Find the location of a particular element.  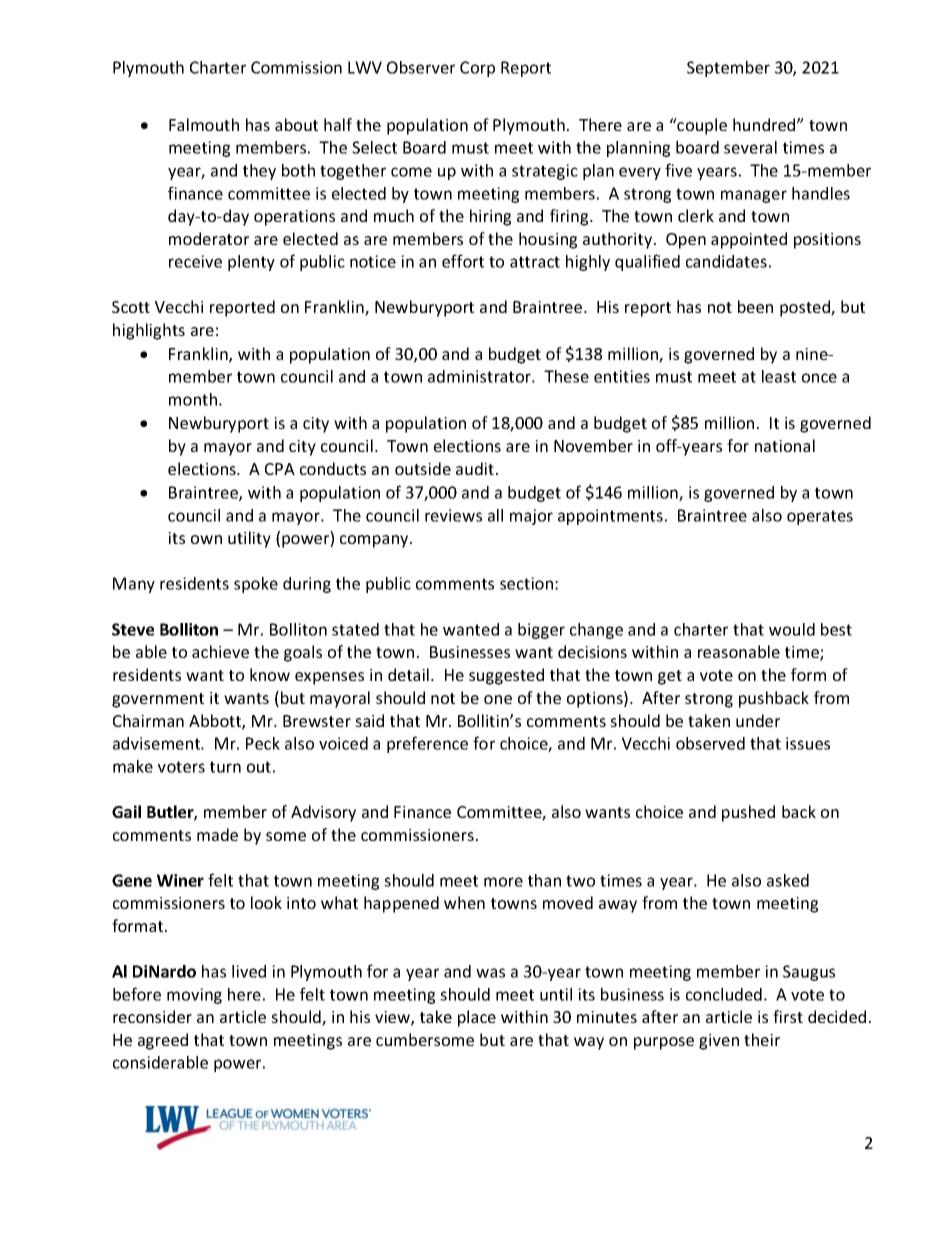

place is located at coordinates (477, 1018).
